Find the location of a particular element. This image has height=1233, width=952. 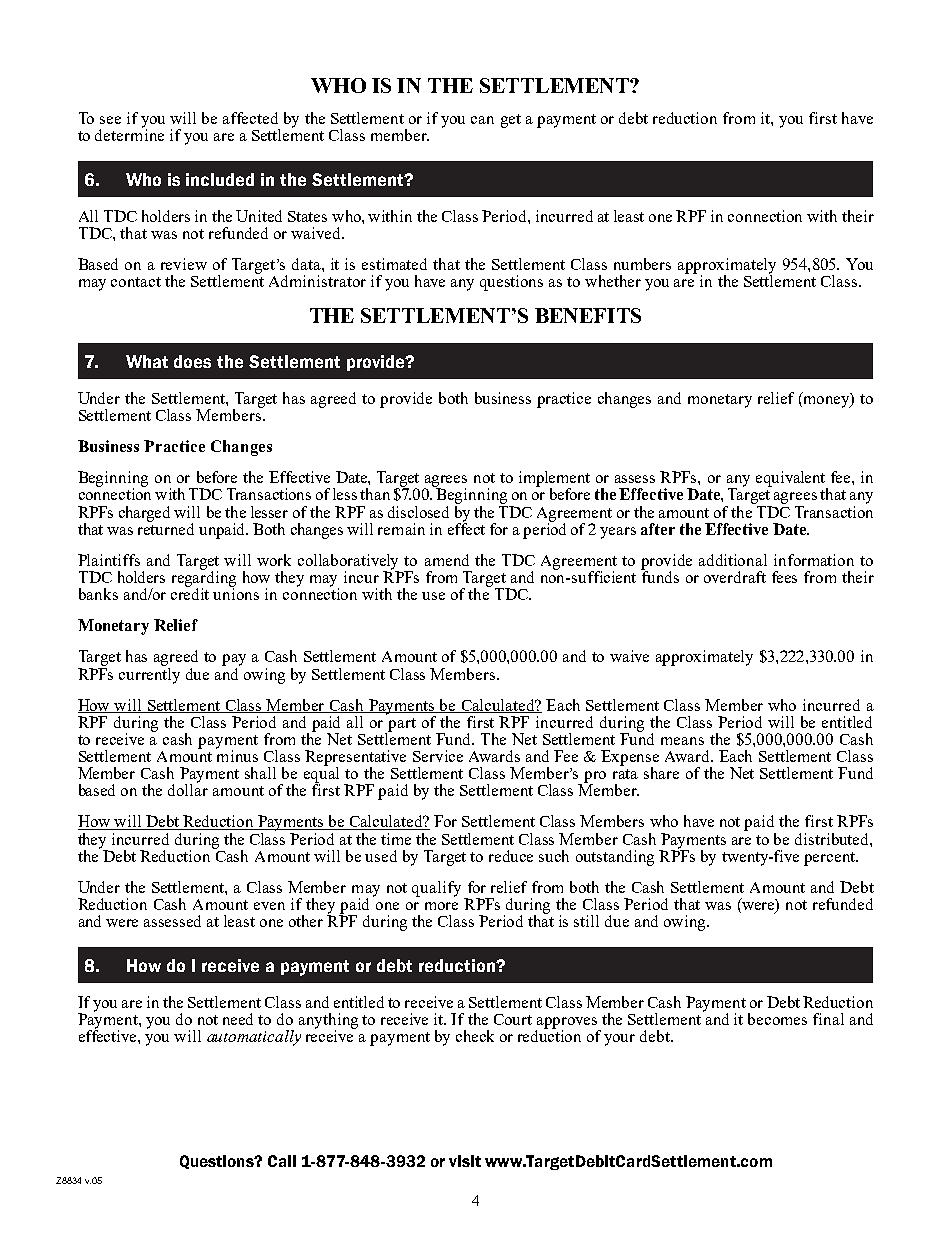

amend is located at coordinates (447, 560).
